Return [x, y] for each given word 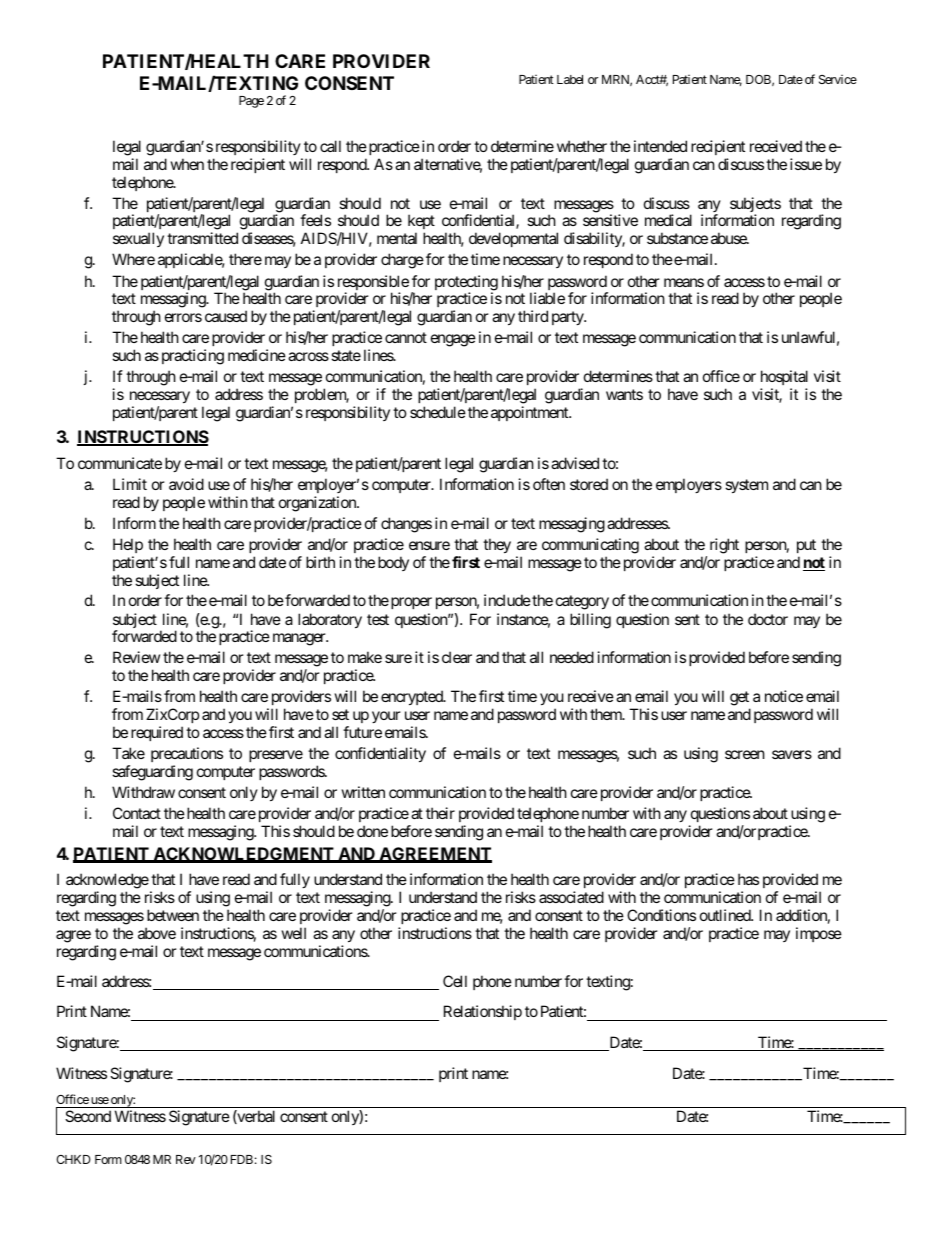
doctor [768, 619]
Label [570, 79]
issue [806, 164]
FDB [242, 1159]
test [378, 619]
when [187, 164]
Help [128, 545]
